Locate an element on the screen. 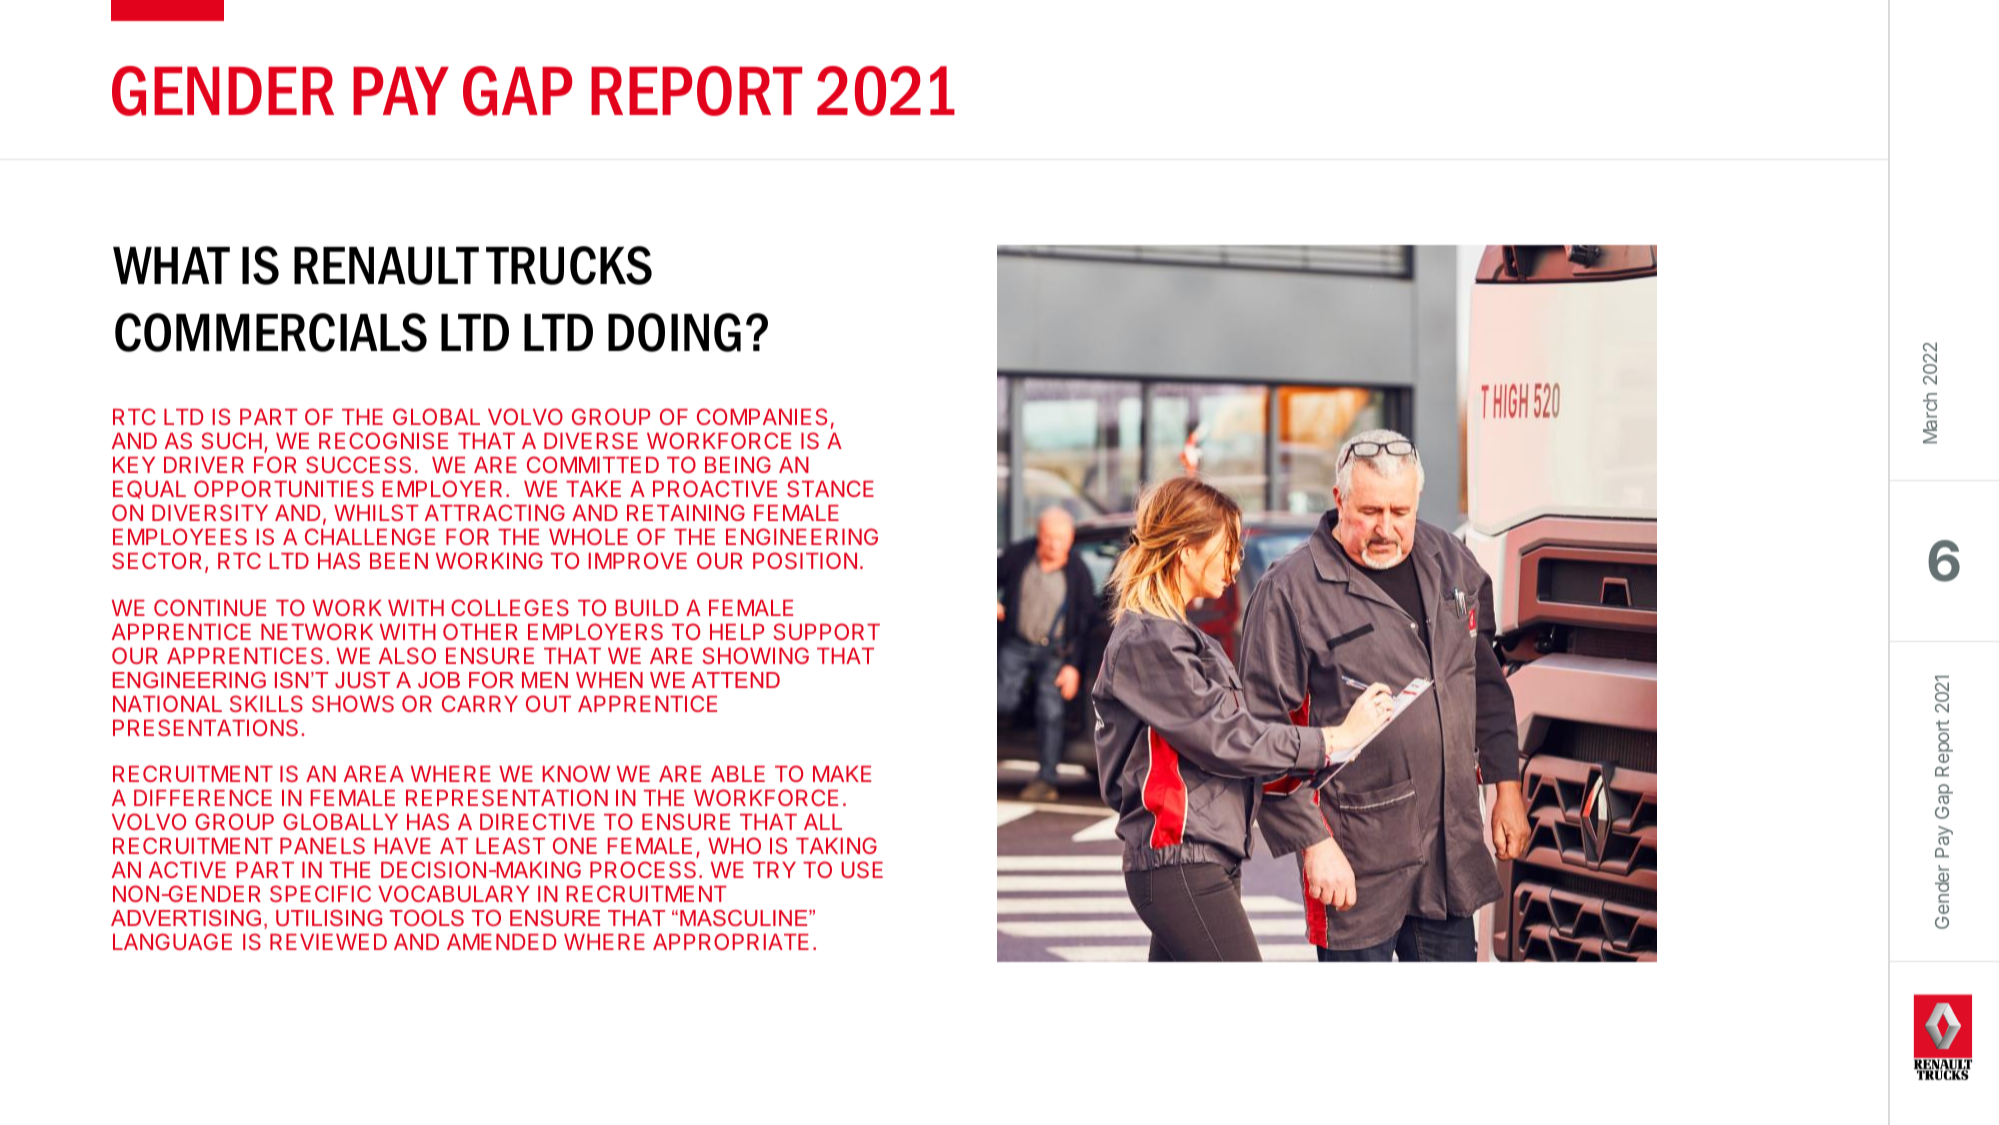 Image resolution: width=1999 pixels, height=1125 pixels. DIVERSE is located at coordinates (591, 440).
